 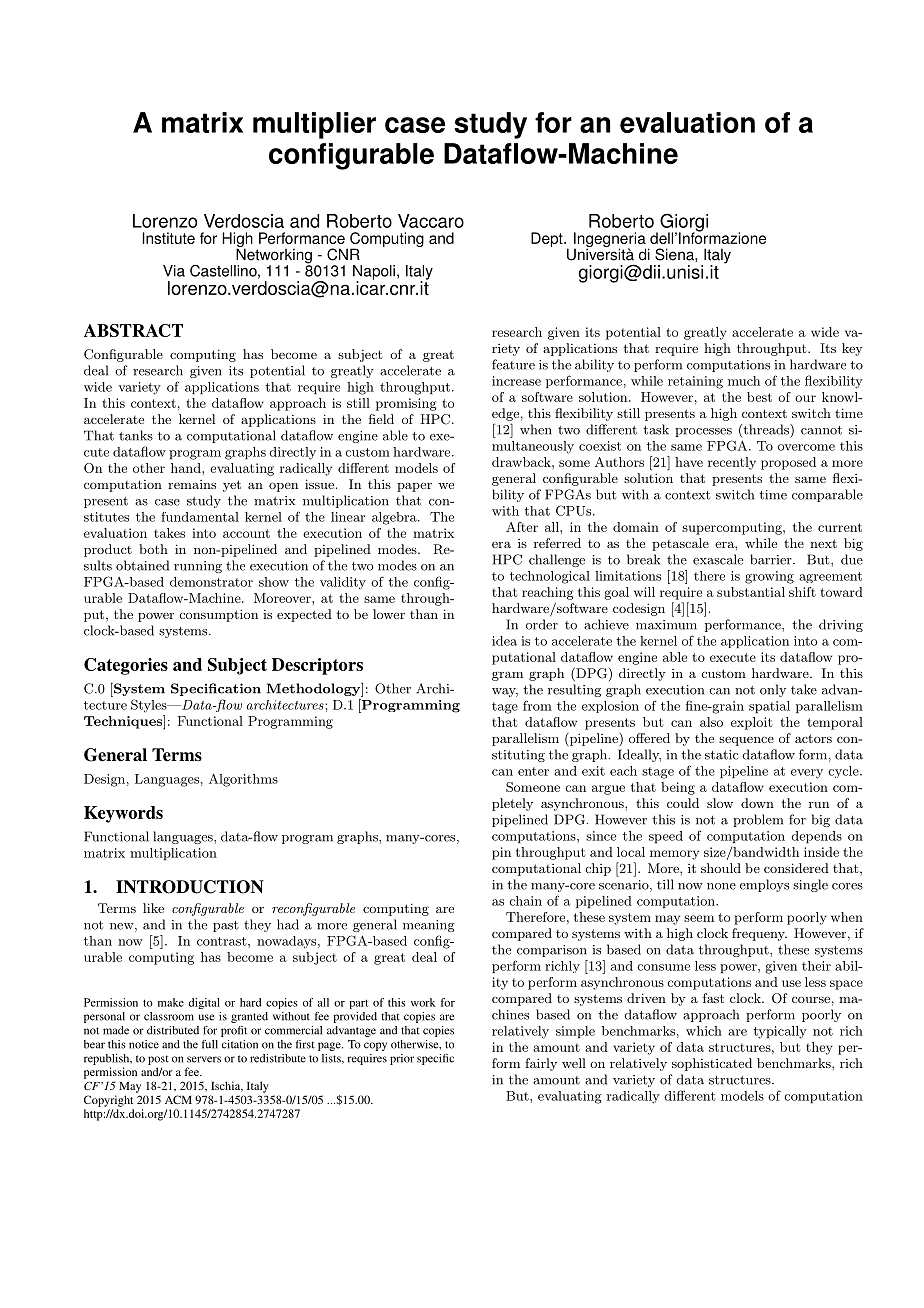 What do you see at coordinates (190, 887) in the screenshot?
I see `INTRODUCTION` at bounding box center [190, 887].
